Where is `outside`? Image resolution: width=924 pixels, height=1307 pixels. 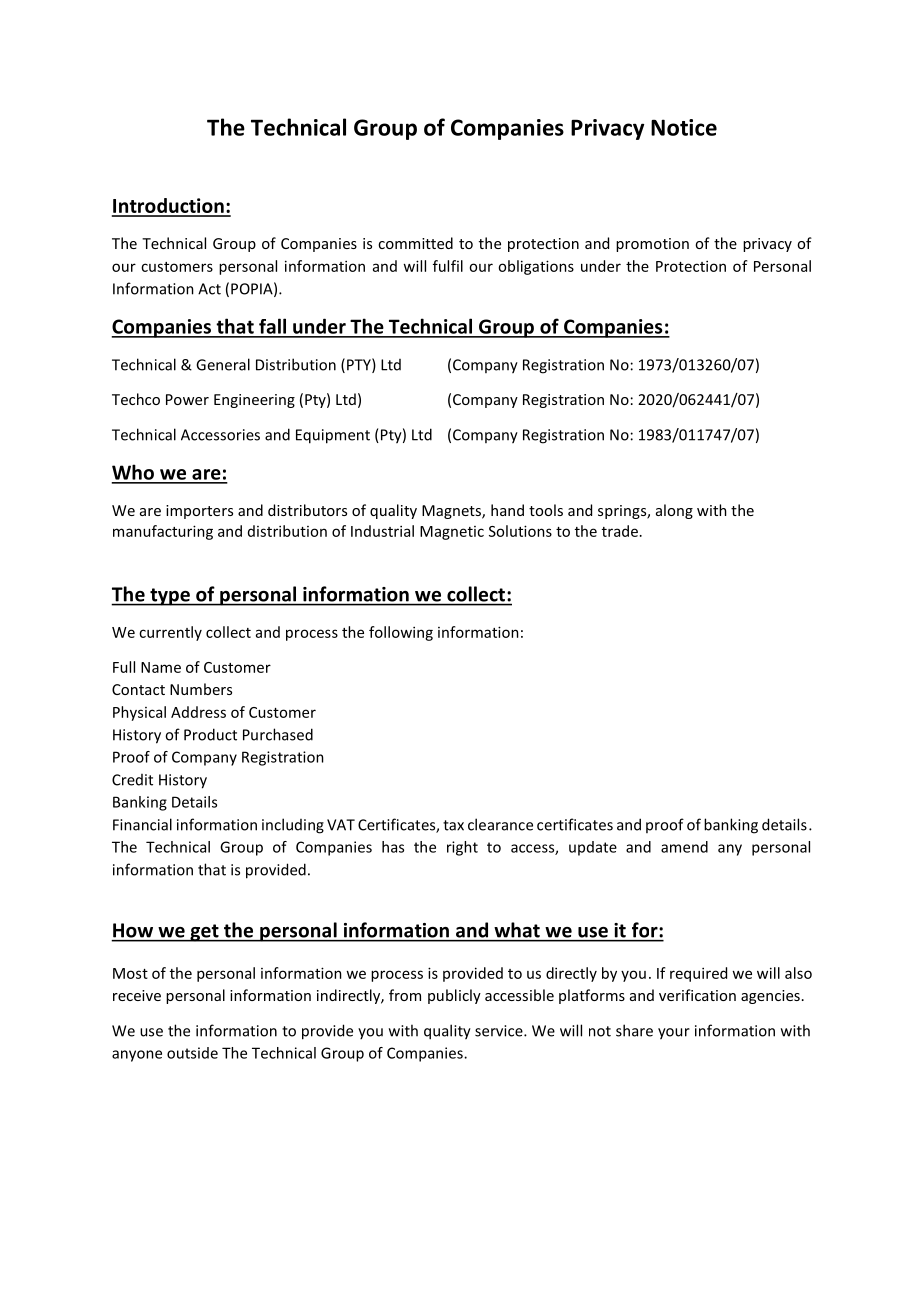 outside is located at coordinates (192, 1053).
